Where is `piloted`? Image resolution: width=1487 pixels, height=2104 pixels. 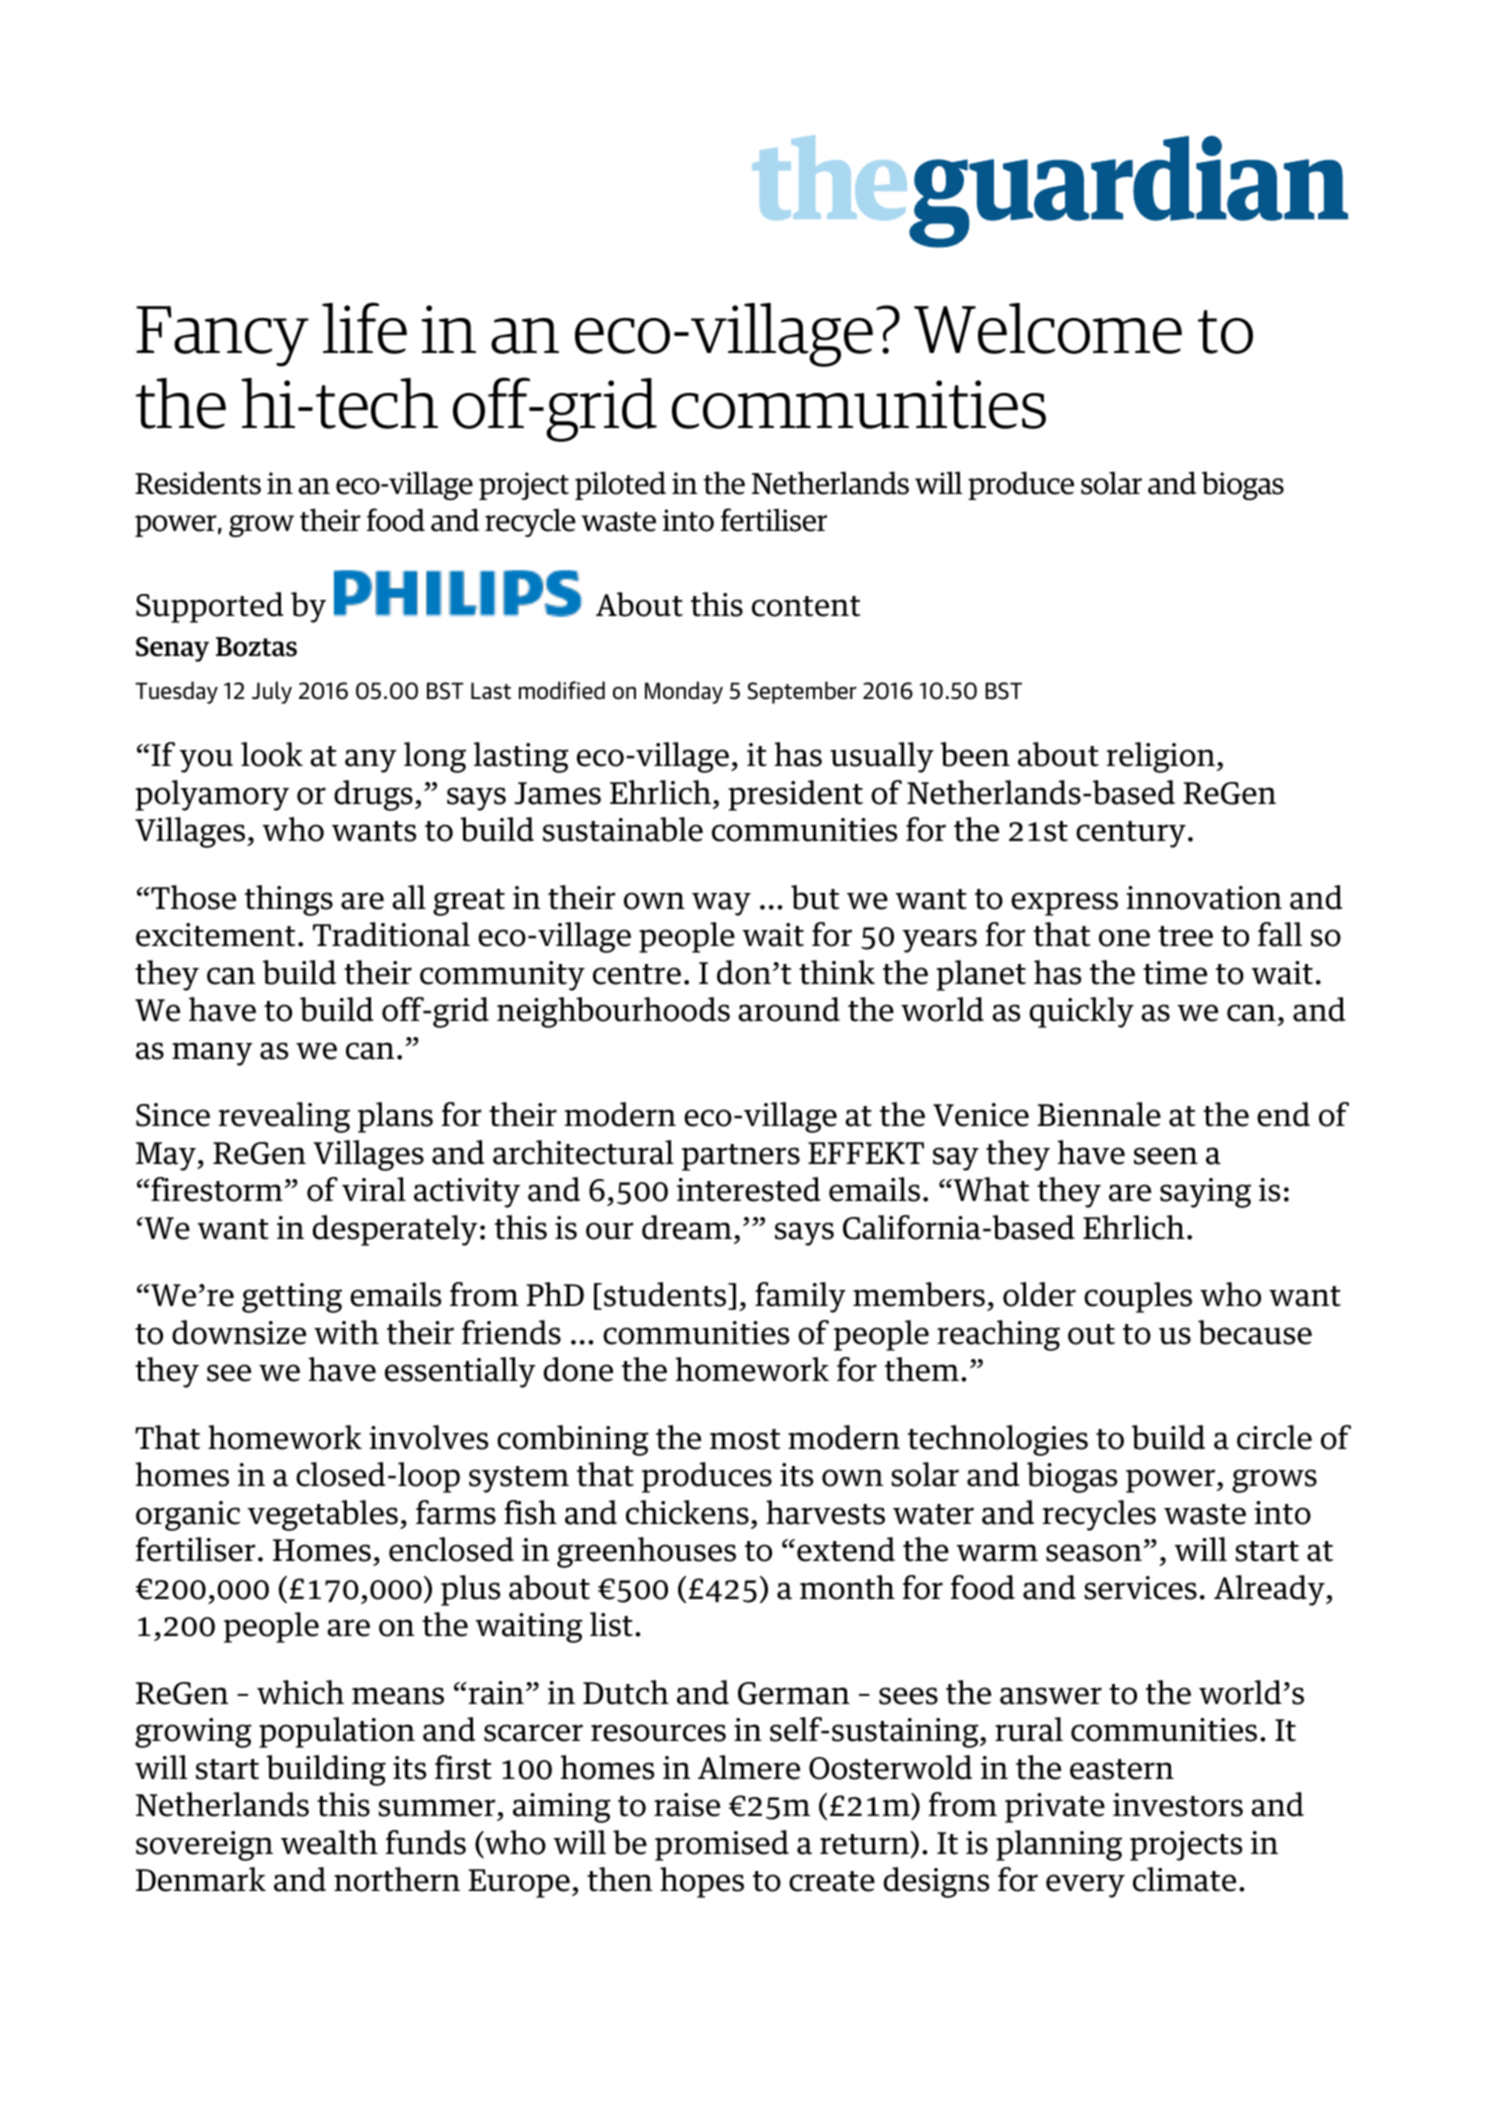 piloted is located at coordinates (620, 485).
